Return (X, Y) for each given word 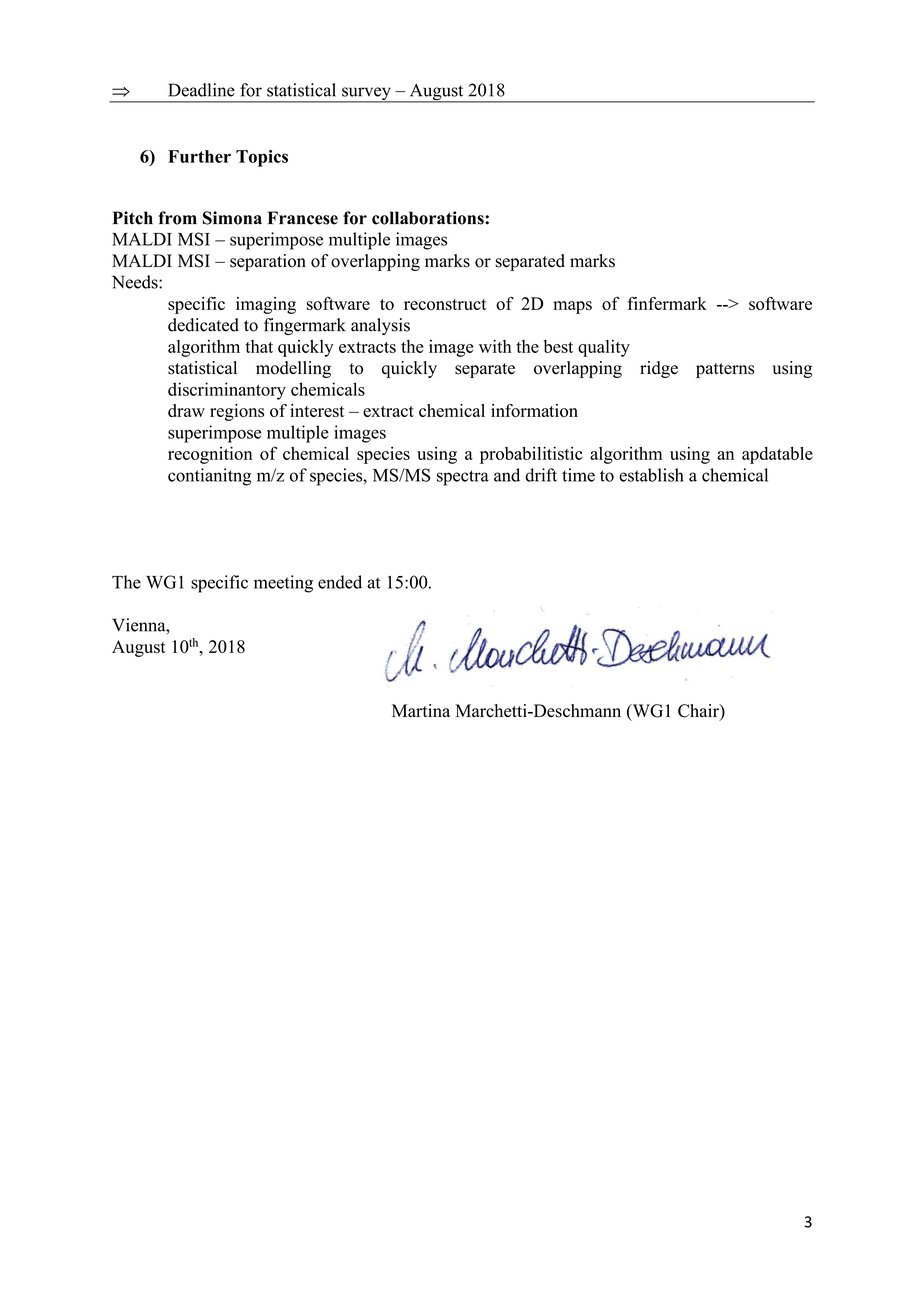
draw (186, 410)
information (534, 410)
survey (366, 95)
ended (340, 582)
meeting (283, 584)
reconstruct (445, 304)
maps (572, 307)
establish (651, 475)
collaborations (429, 218)
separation (268, 262)
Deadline (201, 90)
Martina (421, 710)
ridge (659, 369)
